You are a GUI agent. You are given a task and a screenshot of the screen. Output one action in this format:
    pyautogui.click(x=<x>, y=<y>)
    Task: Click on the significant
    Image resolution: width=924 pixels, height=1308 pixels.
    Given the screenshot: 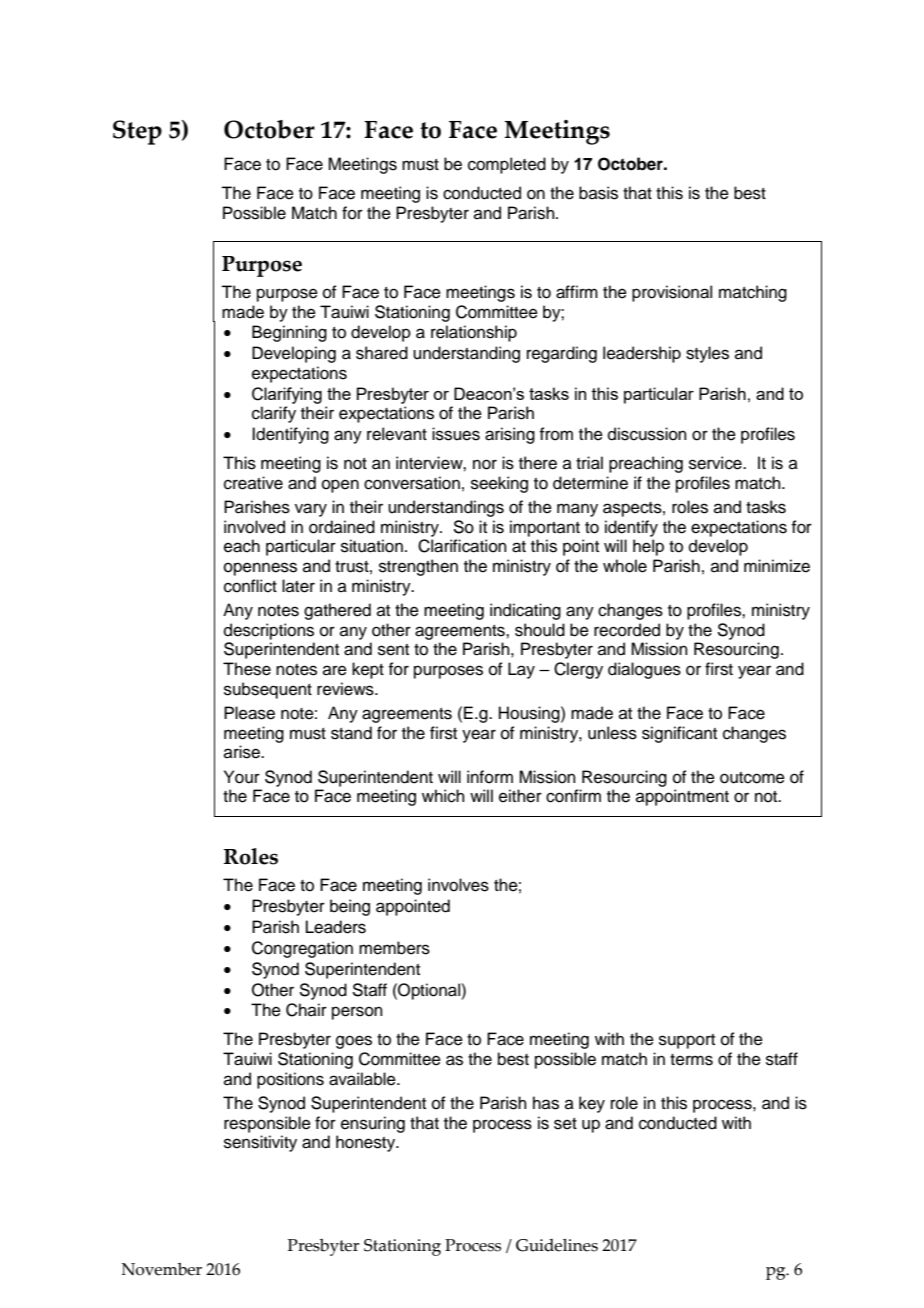 What is the action you would take?
    pyautogui.click(x=679, y=734)
